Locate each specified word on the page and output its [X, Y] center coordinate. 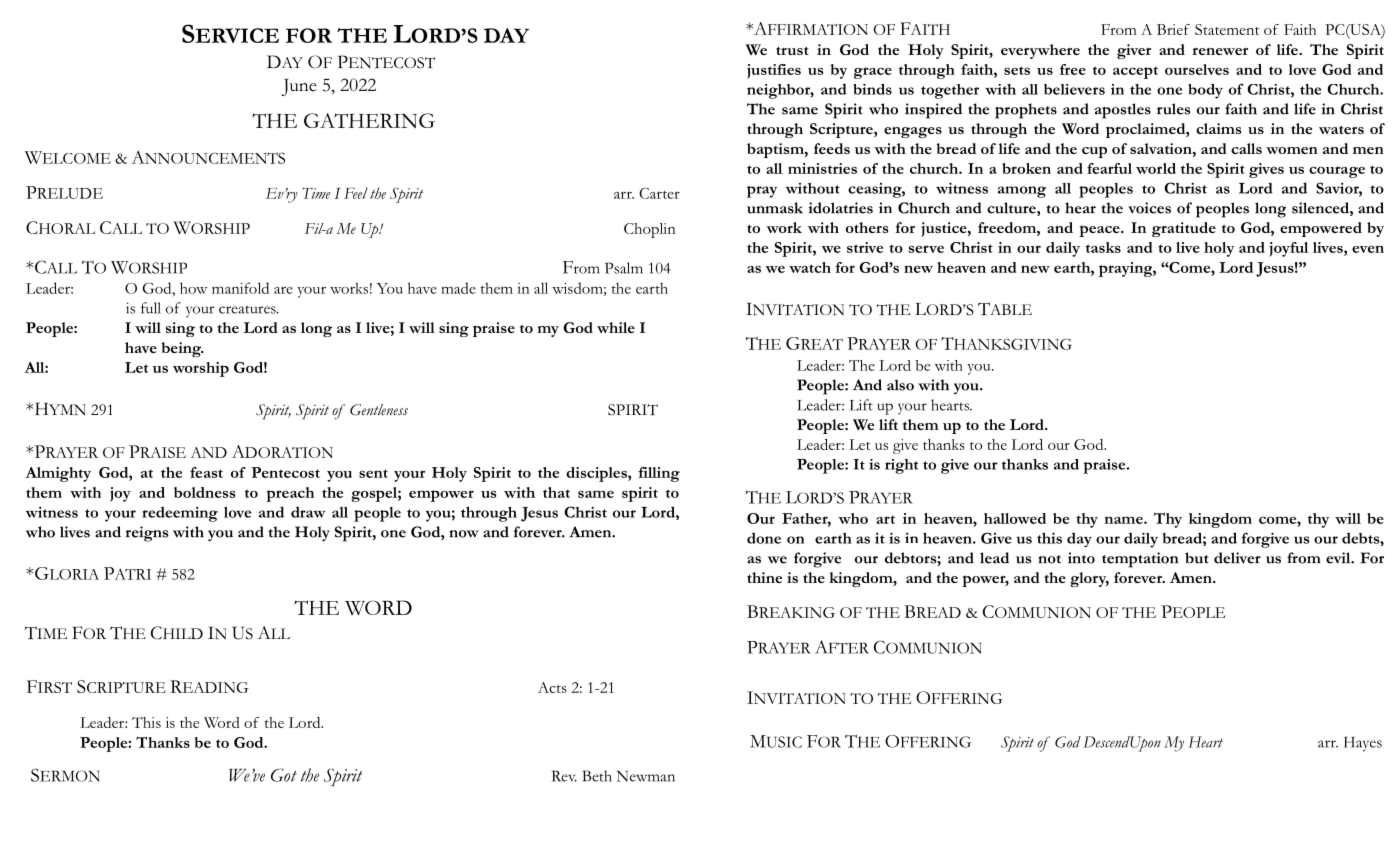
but [1197, 558]
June [299, 87]
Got [284, 775]
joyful [1288, 249]
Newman [646, 776]
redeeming [180, 514]
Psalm [624, 268]
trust [792, 51]
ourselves [1197, 69]
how [193, 288]
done [764, 538]
